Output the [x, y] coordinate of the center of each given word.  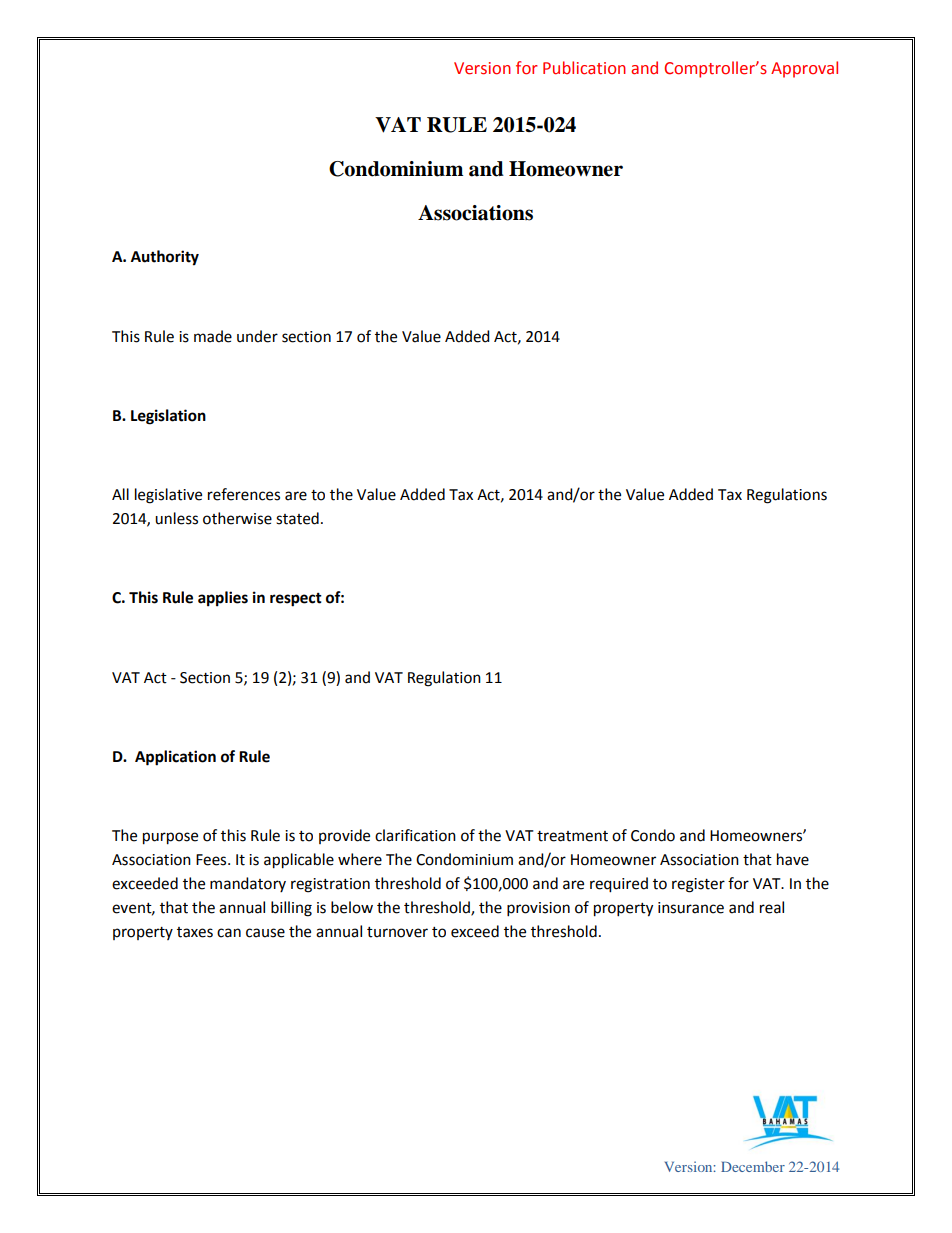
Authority [165, 258]
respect [296, 600]
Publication [584, 68]
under [257, 336]
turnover [397, 932]
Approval [804, 69]
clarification [415, 835]
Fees [212, 860]
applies [223, 599]
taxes [195, 932]
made [213, 336]
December [753, 1166]
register [698, 885]
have [793, 859]
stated [297, 518]
